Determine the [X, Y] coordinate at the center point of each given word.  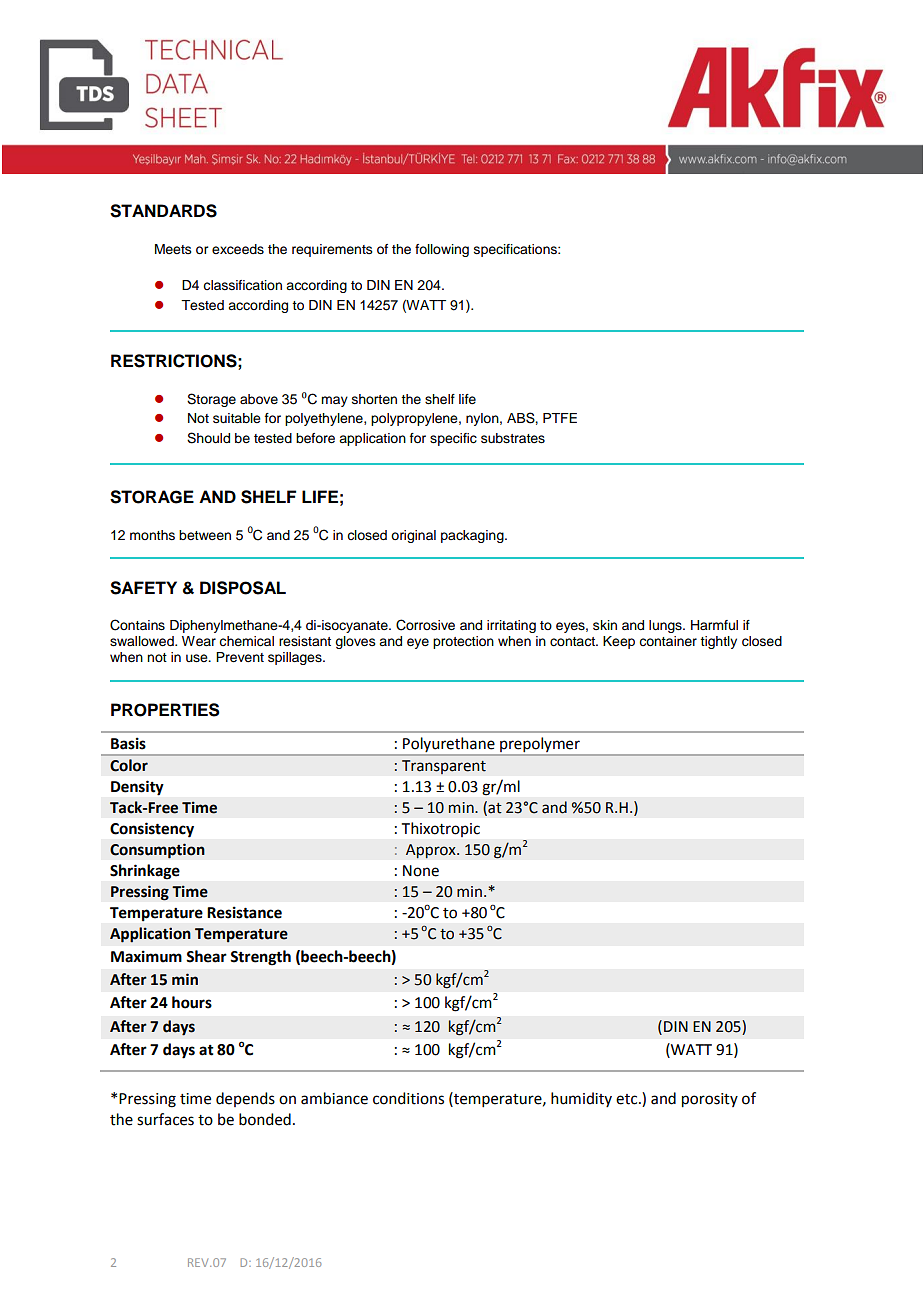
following [442, 250]
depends [245, 1099]
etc [628, 1099]
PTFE [560, 418]
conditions [408, 1098]
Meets [173, 249]
